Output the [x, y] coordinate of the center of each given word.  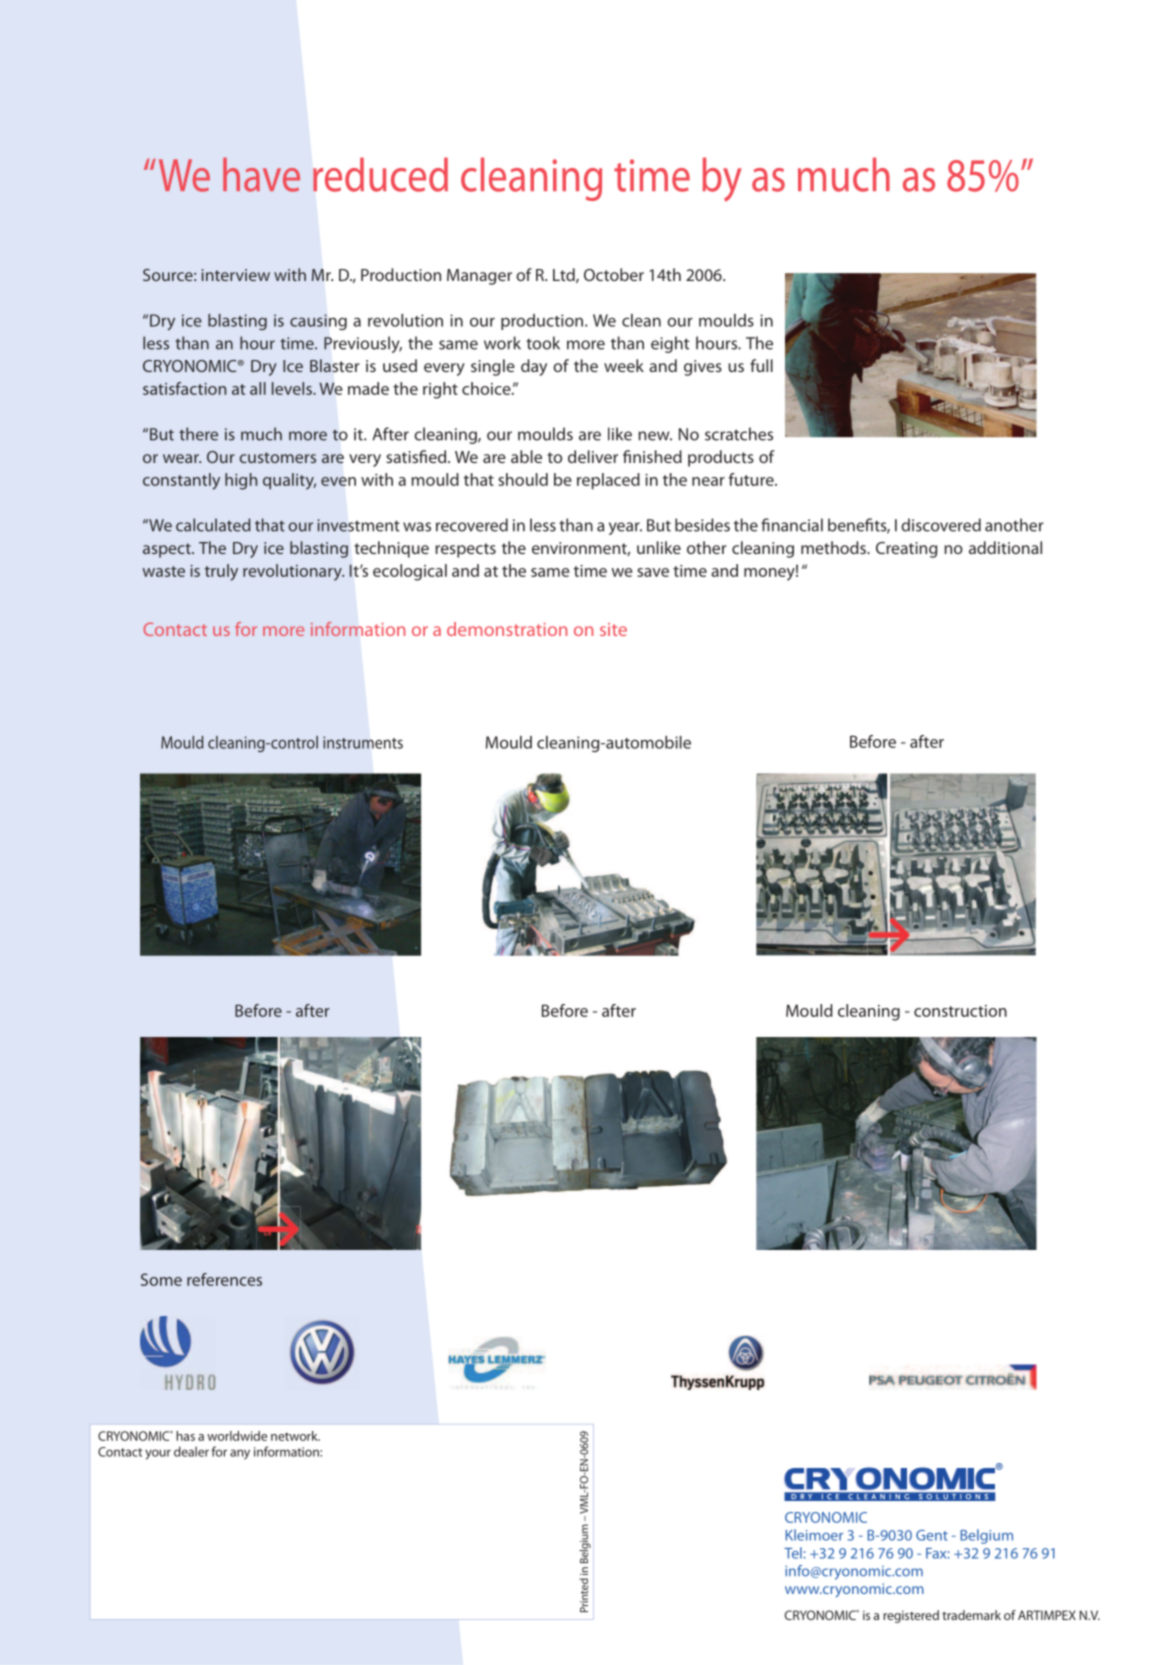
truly [221, 572]
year [625, 528]
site [613, 629]
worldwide [237, 1436]
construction [960, 1011]
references [224, 1279]
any [240, 1454]
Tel [793, 1553]
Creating [906, 550]
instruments [363, 742]
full [761, 365]
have [261, 175]
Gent [932, 1535]
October [614, 274]
